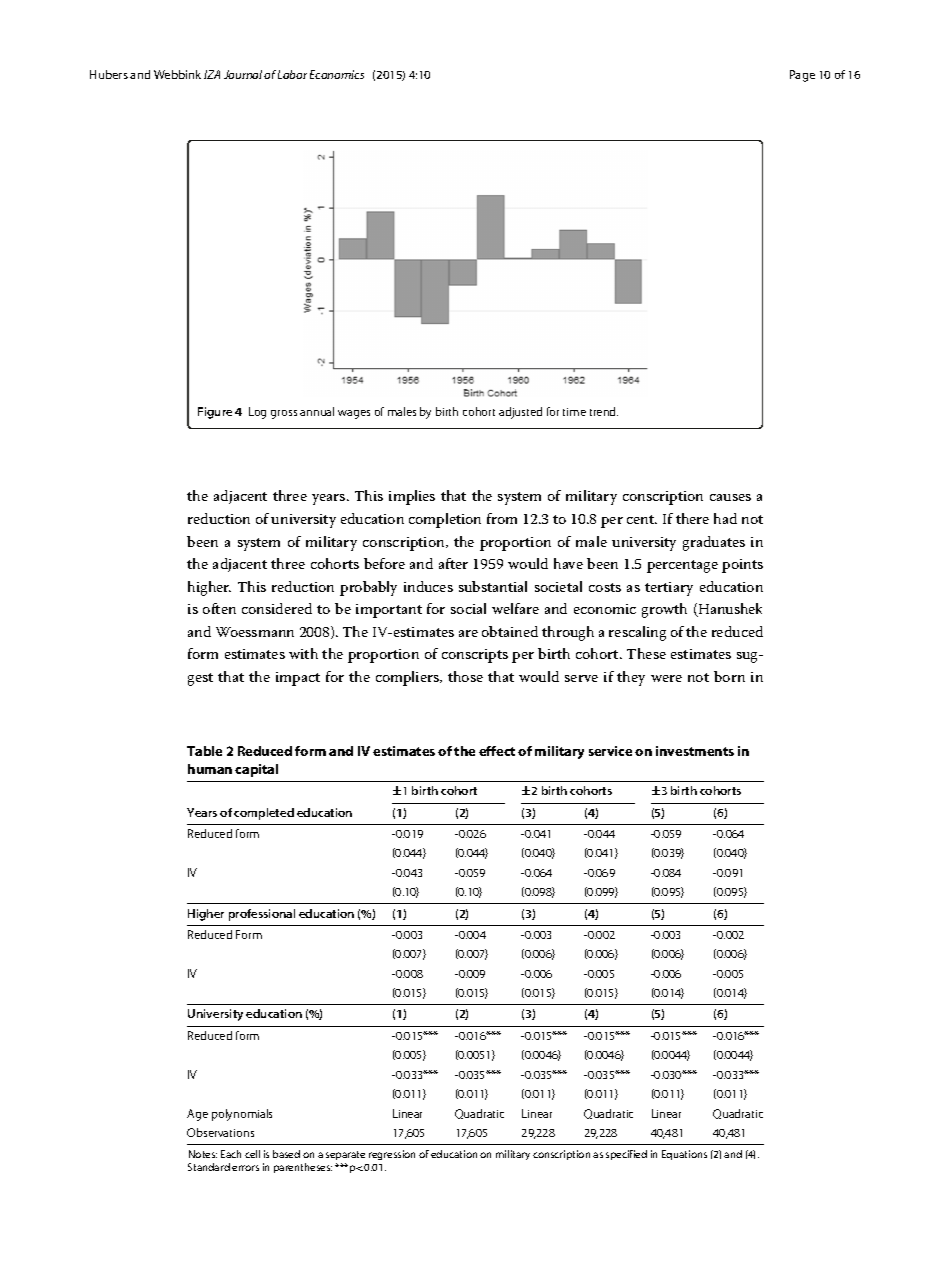 Image resolution: width=952 pixels, height=1271 pixels. I want to click on Labor, so click(292, 74).
